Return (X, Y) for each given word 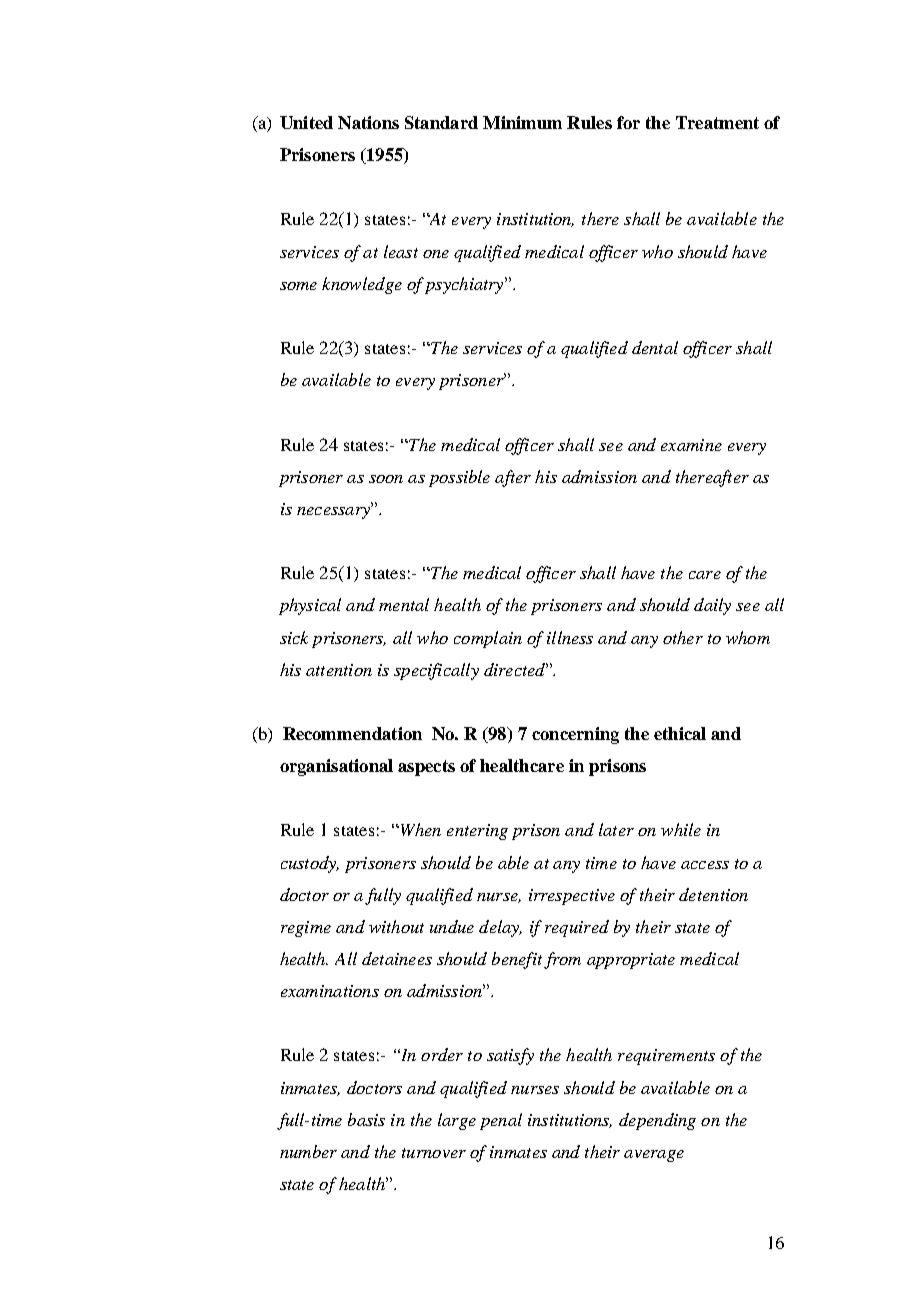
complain (488, 639)
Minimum (522, 122)
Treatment (717, 122)
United (306, 122)
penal (501, 1121)
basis (366, 1119)
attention (339, 670)
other (683, 637)
